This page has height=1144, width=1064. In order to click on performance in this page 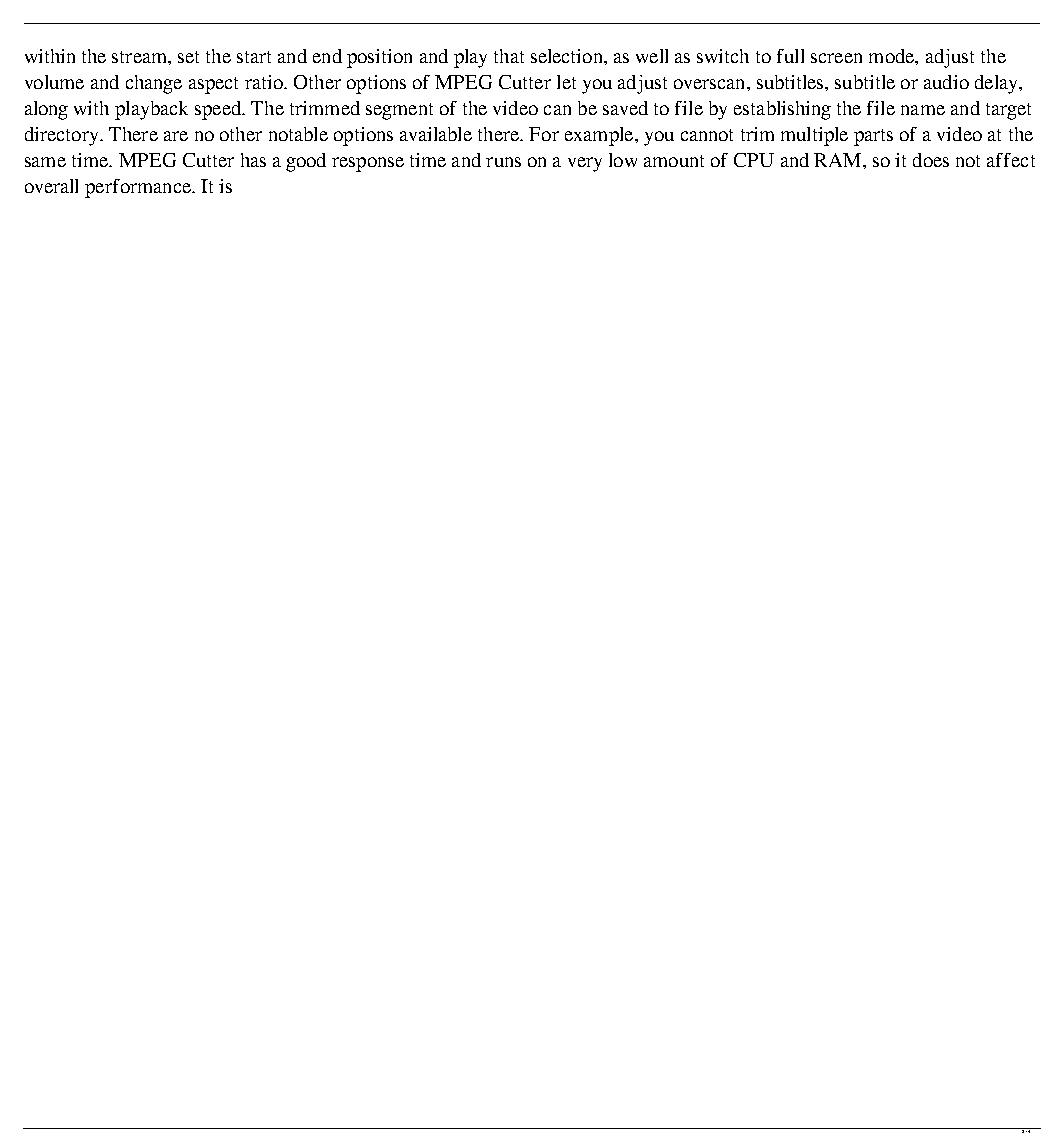, I will do `click(139, 188)`.
